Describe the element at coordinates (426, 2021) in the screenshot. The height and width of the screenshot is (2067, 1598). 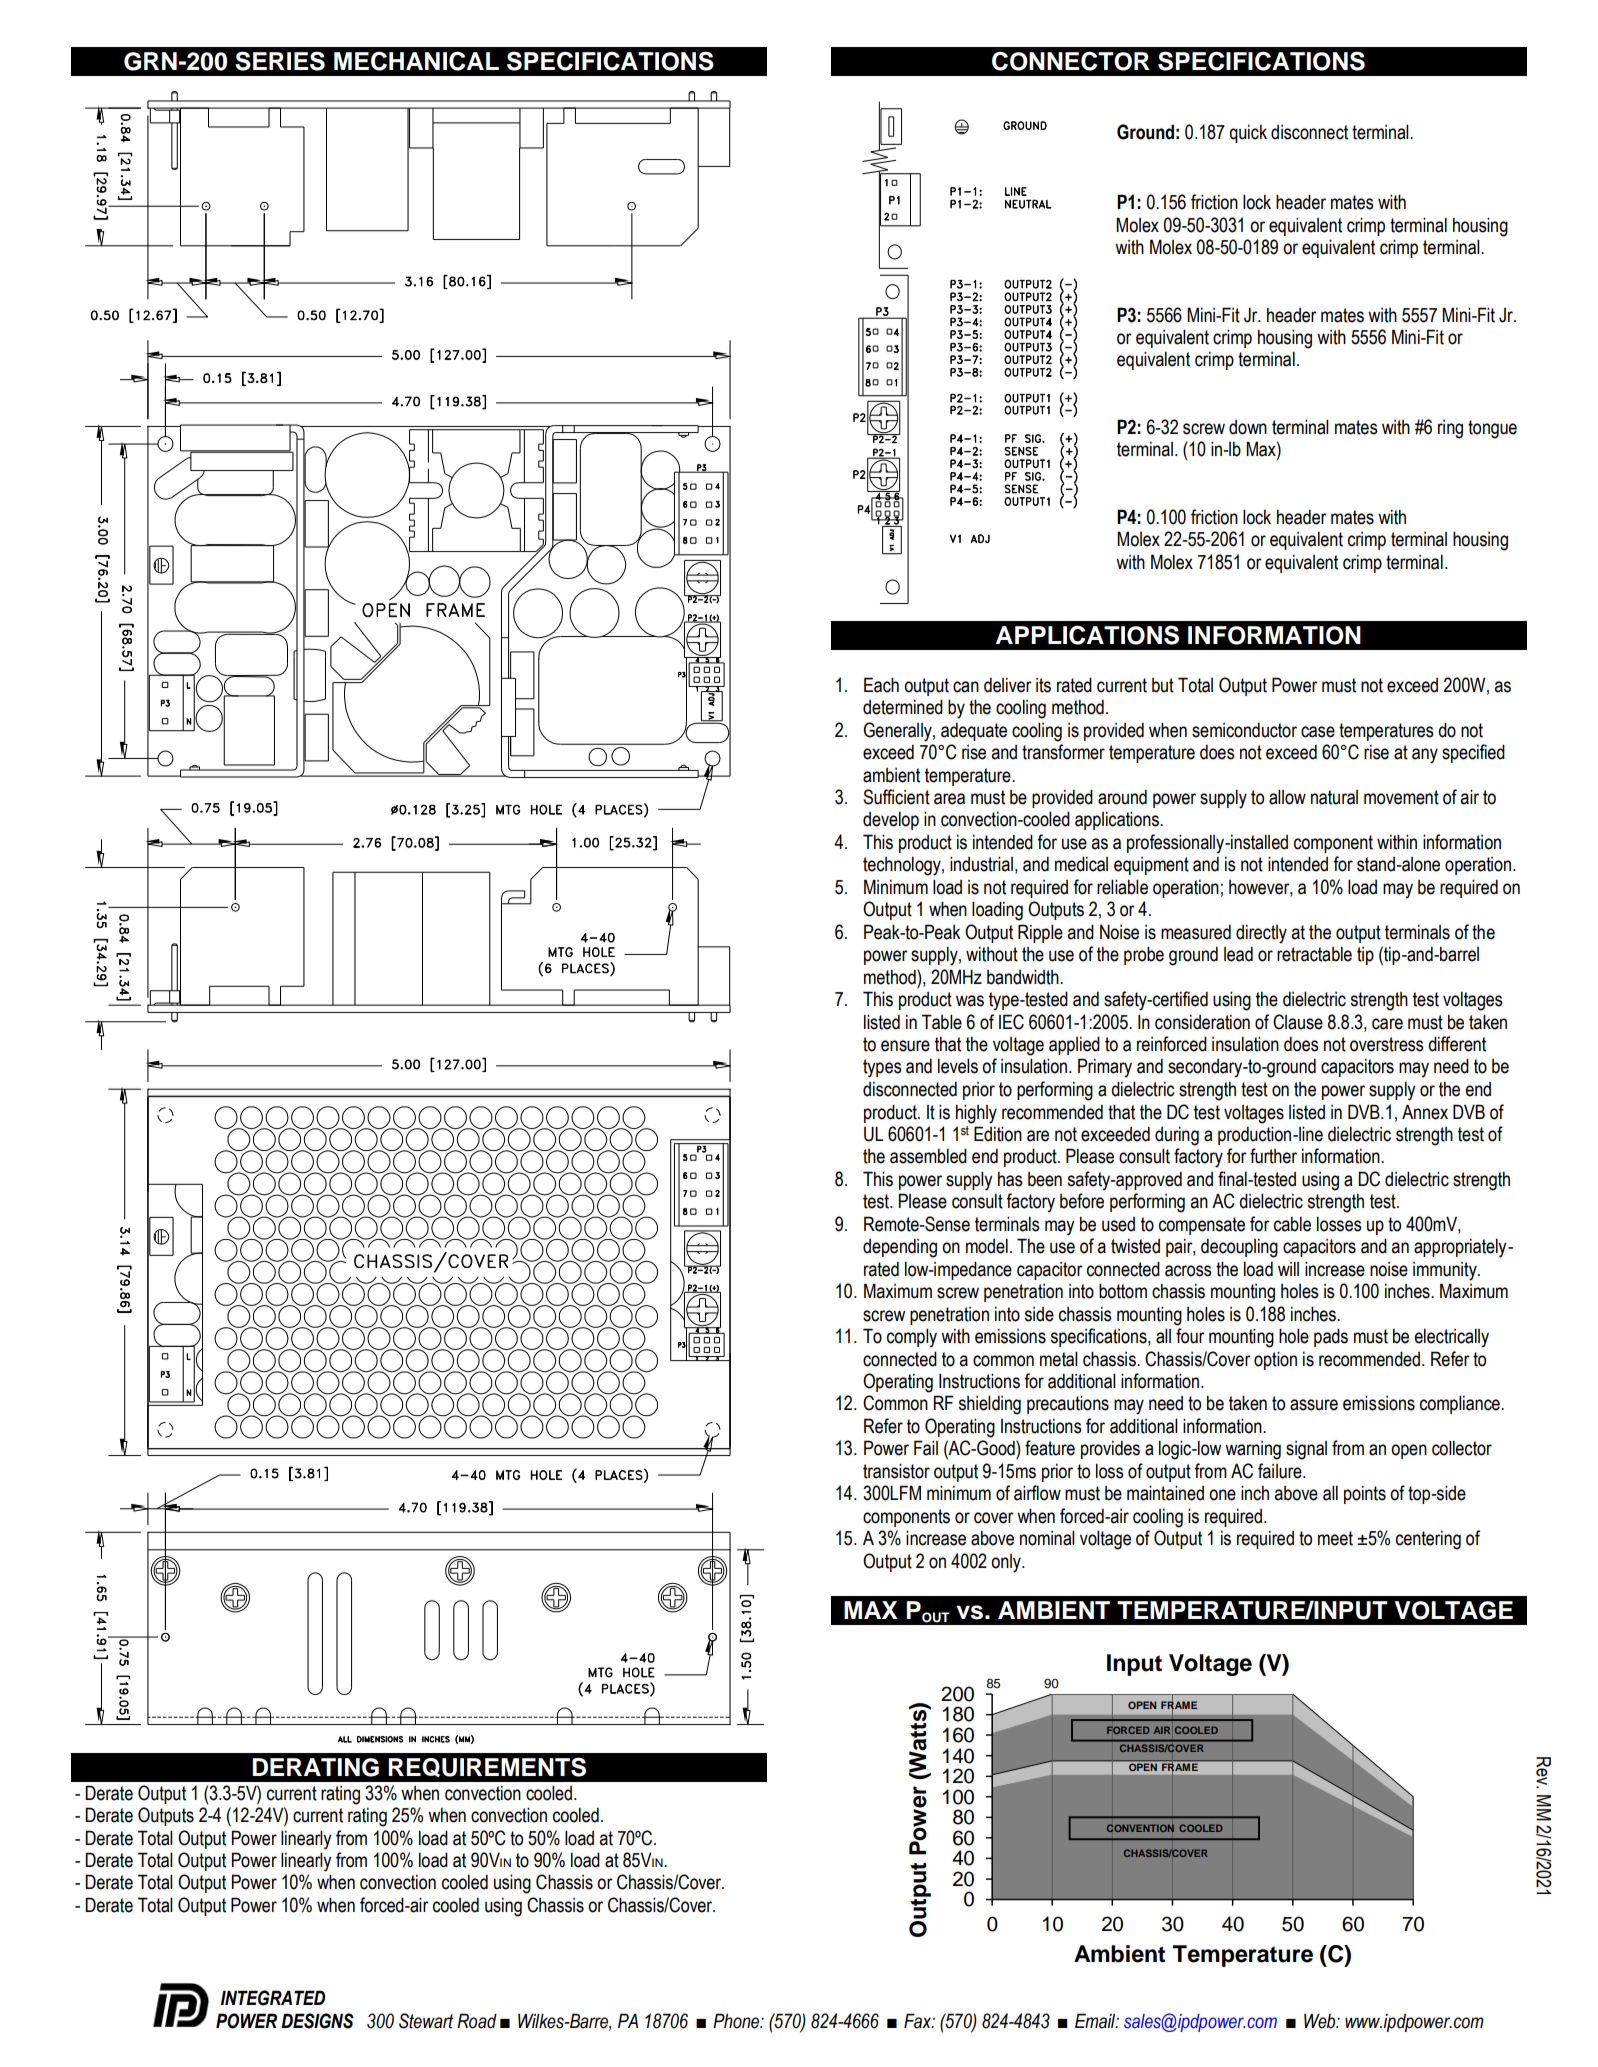
I see `Stewart` at that location.
